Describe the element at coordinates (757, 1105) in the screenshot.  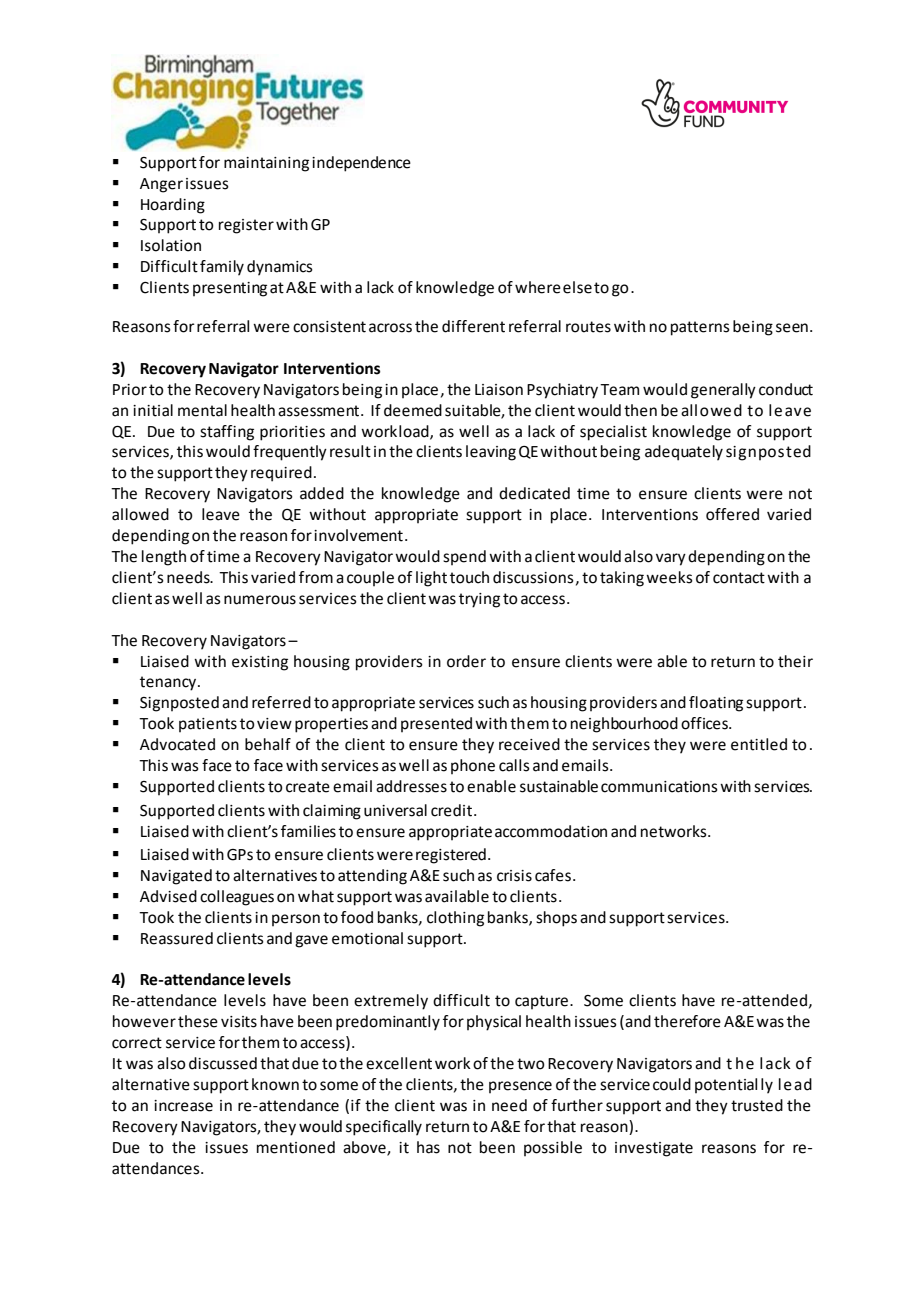
I see `trusted` at that location.
